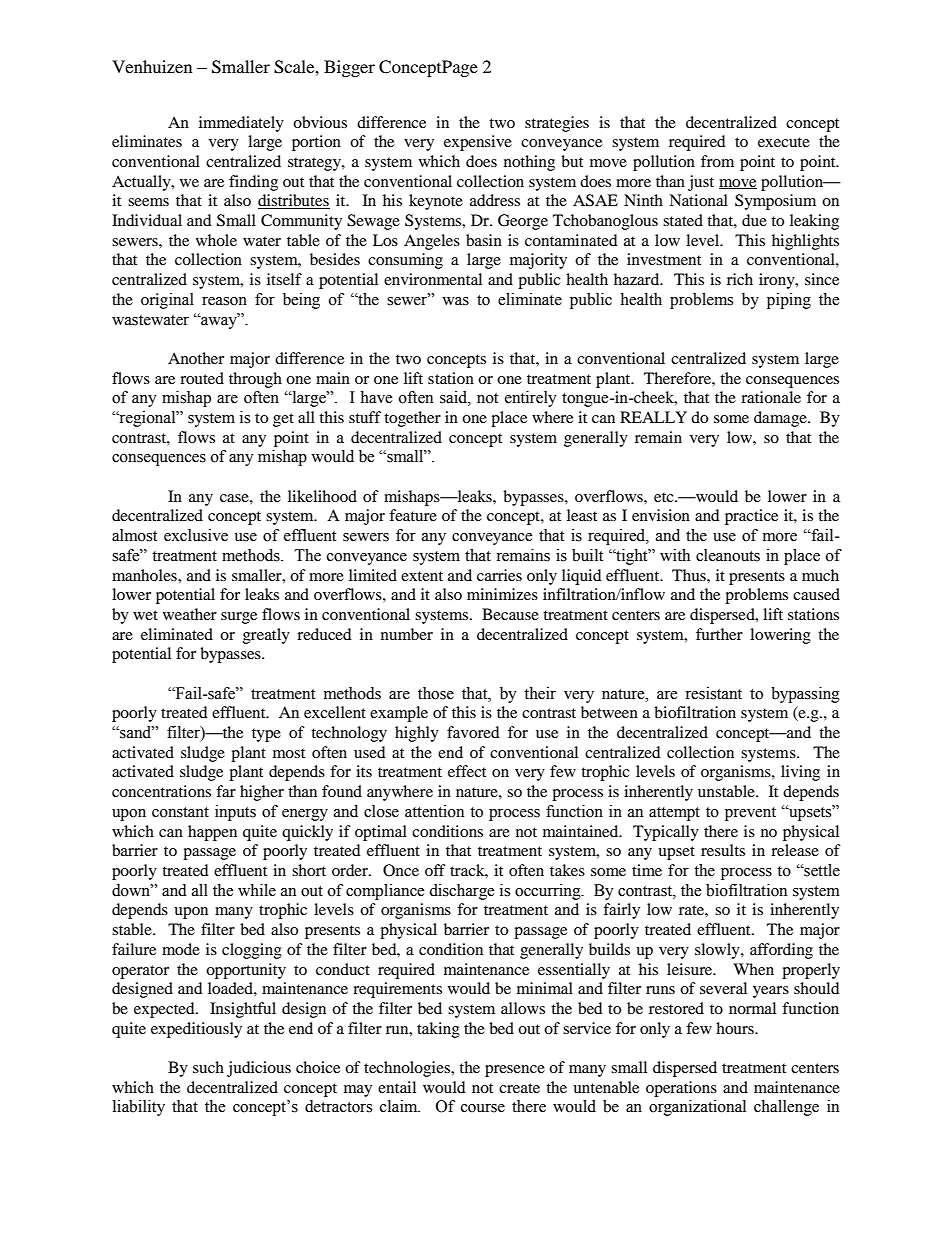 This screenshot has width=952, height=1233. Describe the element at coordinates (241, 124) in the screenshot. I see `immediately` at that location.
